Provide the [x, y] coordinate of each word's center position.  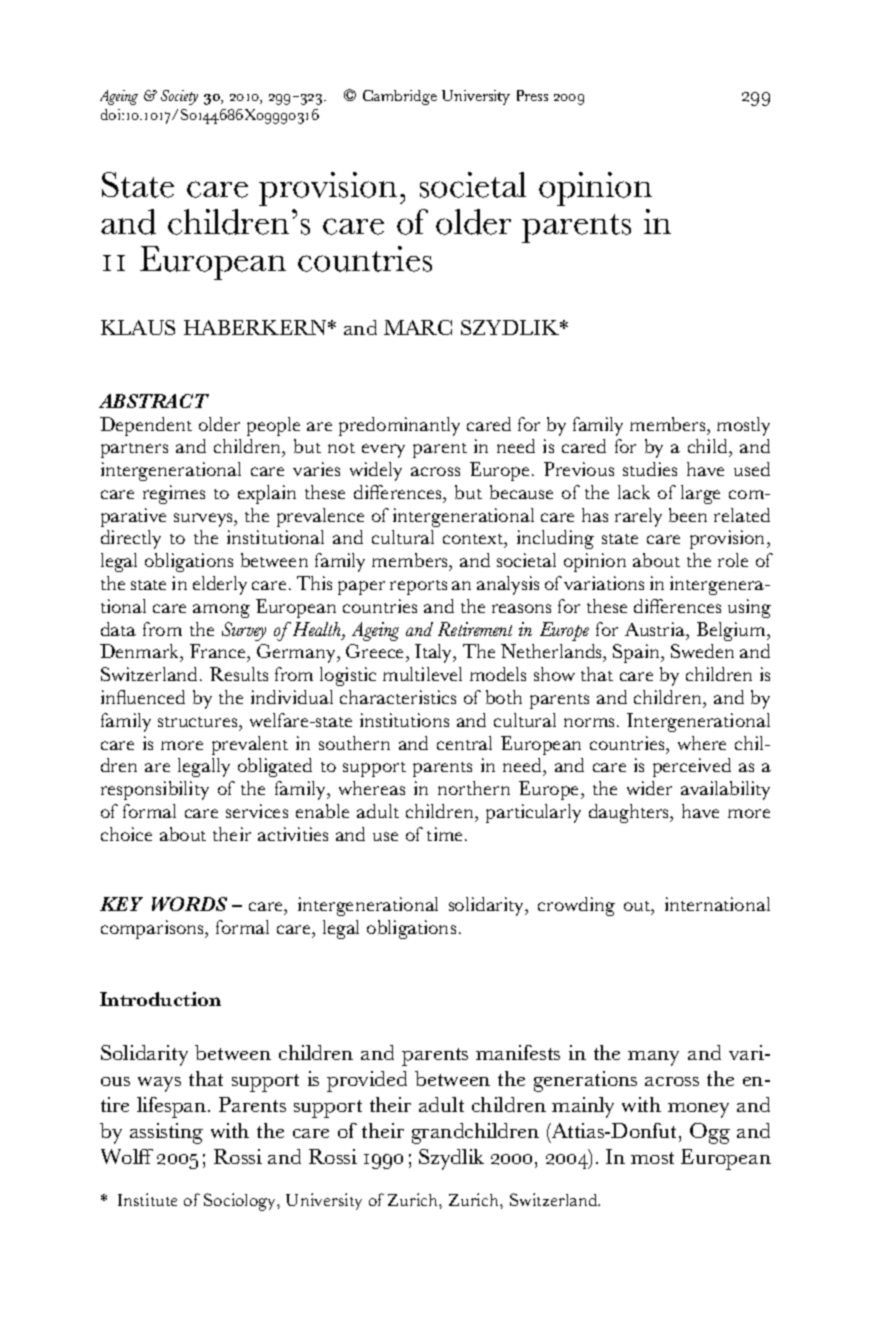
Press [532, 95]
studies [650, 469]
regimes [174, 494]
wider [649, 788]
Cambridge [400, 97]
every [383, 451]
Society [179, 97]
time [446, 834]
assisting [166, 1133]
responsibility [155, 790]
